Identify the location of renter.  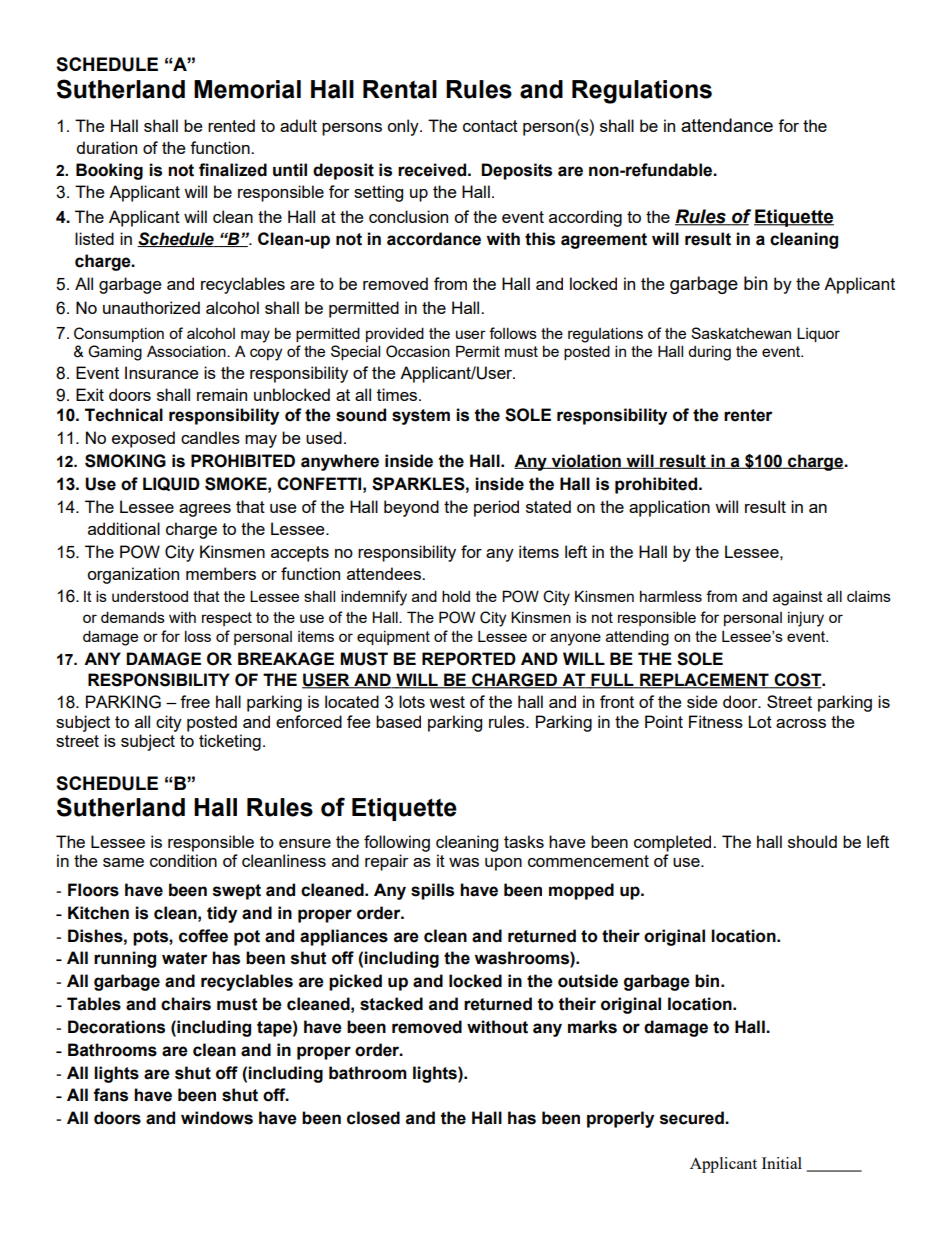
(748, 415).
